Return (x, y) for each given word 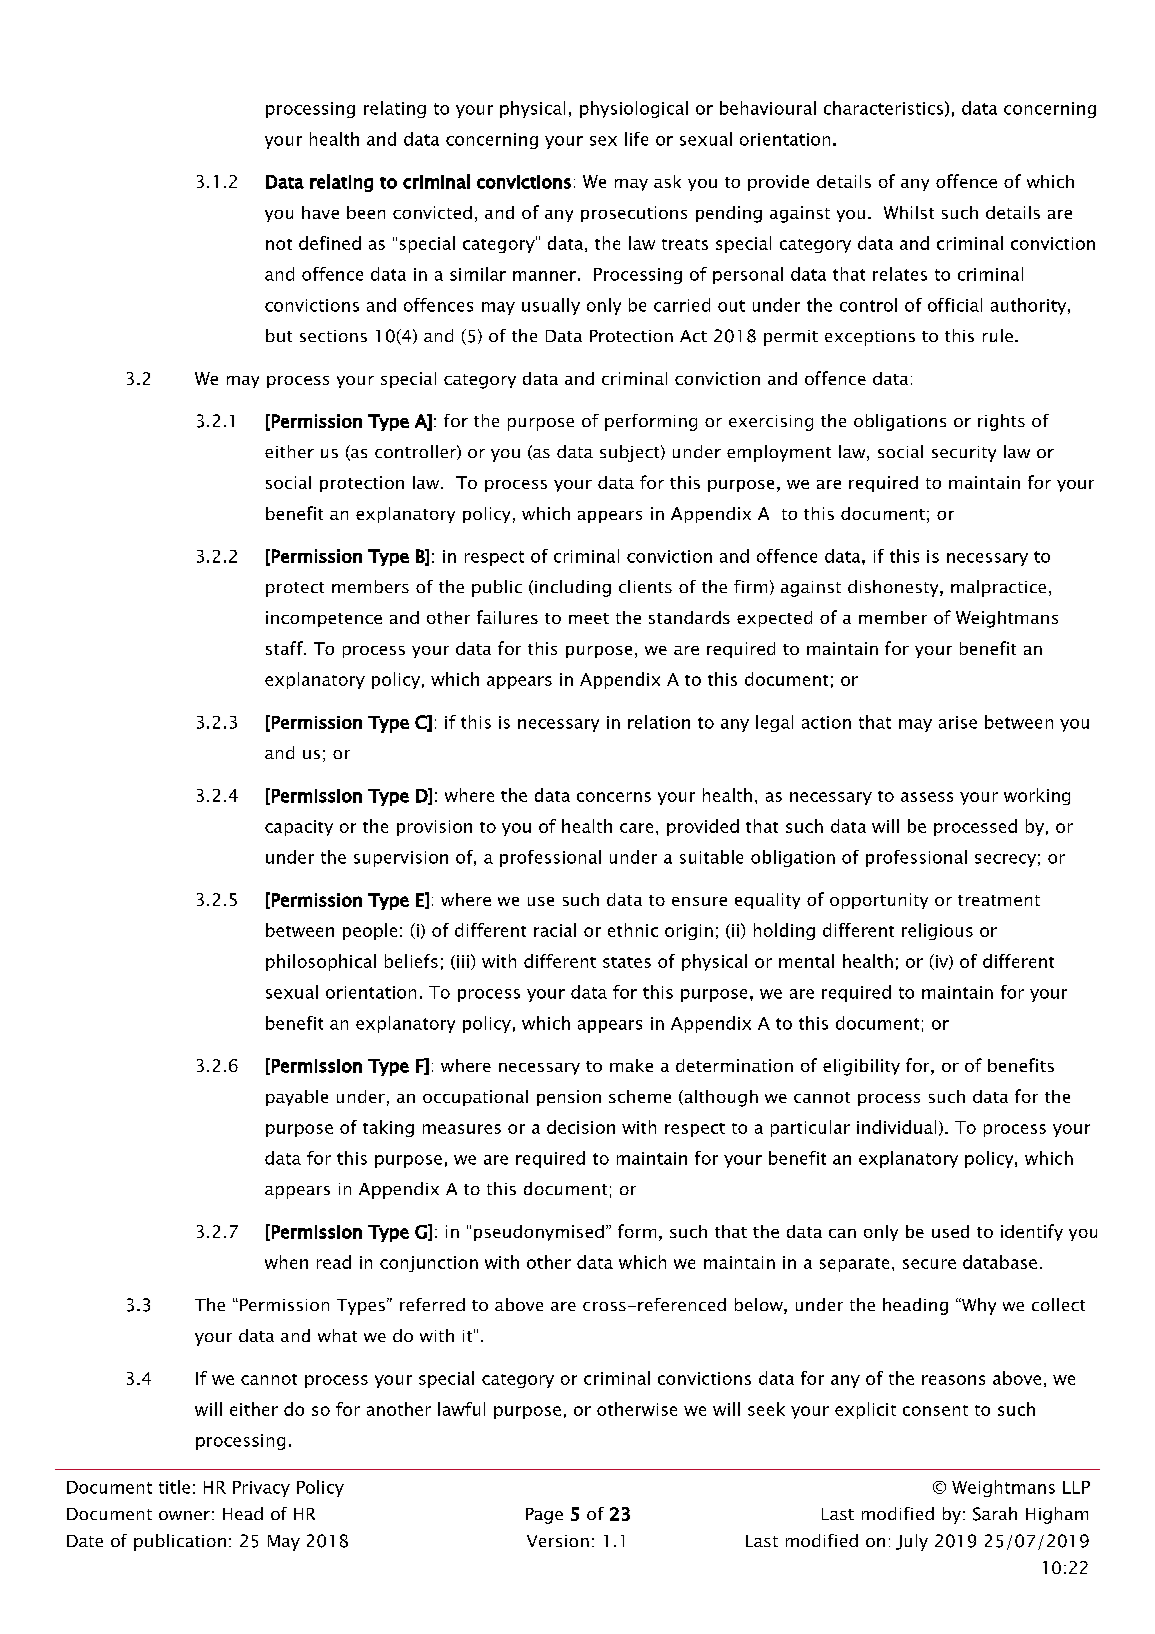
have (320, 212)
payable (297, 1098)
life (636, 139)
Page (544, 1516)
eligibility (861, 1067)
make (631, 1065)
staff (285, 648)
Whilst (909, 212)
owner (184, 1515)
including (573, 588)
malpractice (998, 588)
